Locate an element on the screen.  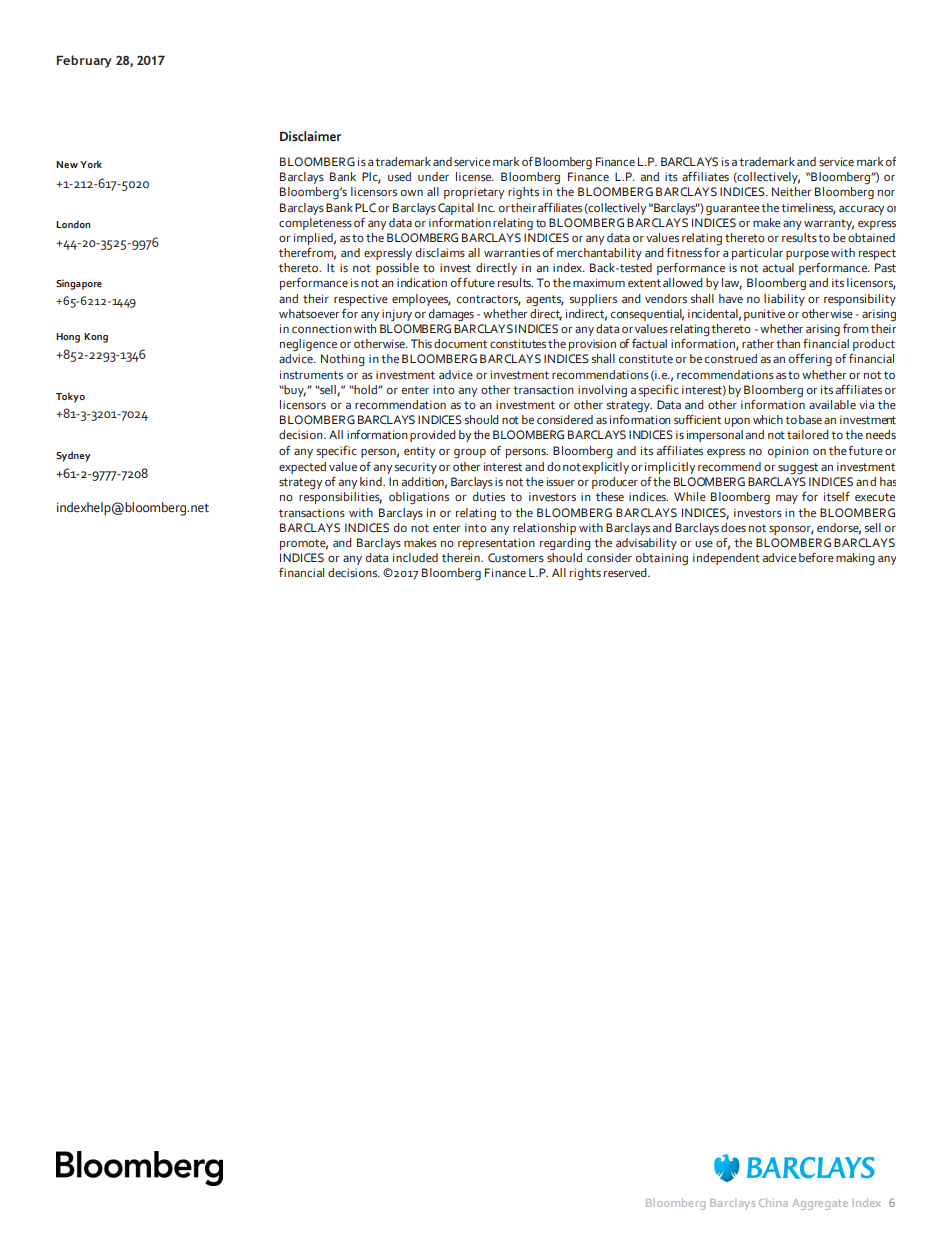
Neither is located at coordinates (791, 191).
